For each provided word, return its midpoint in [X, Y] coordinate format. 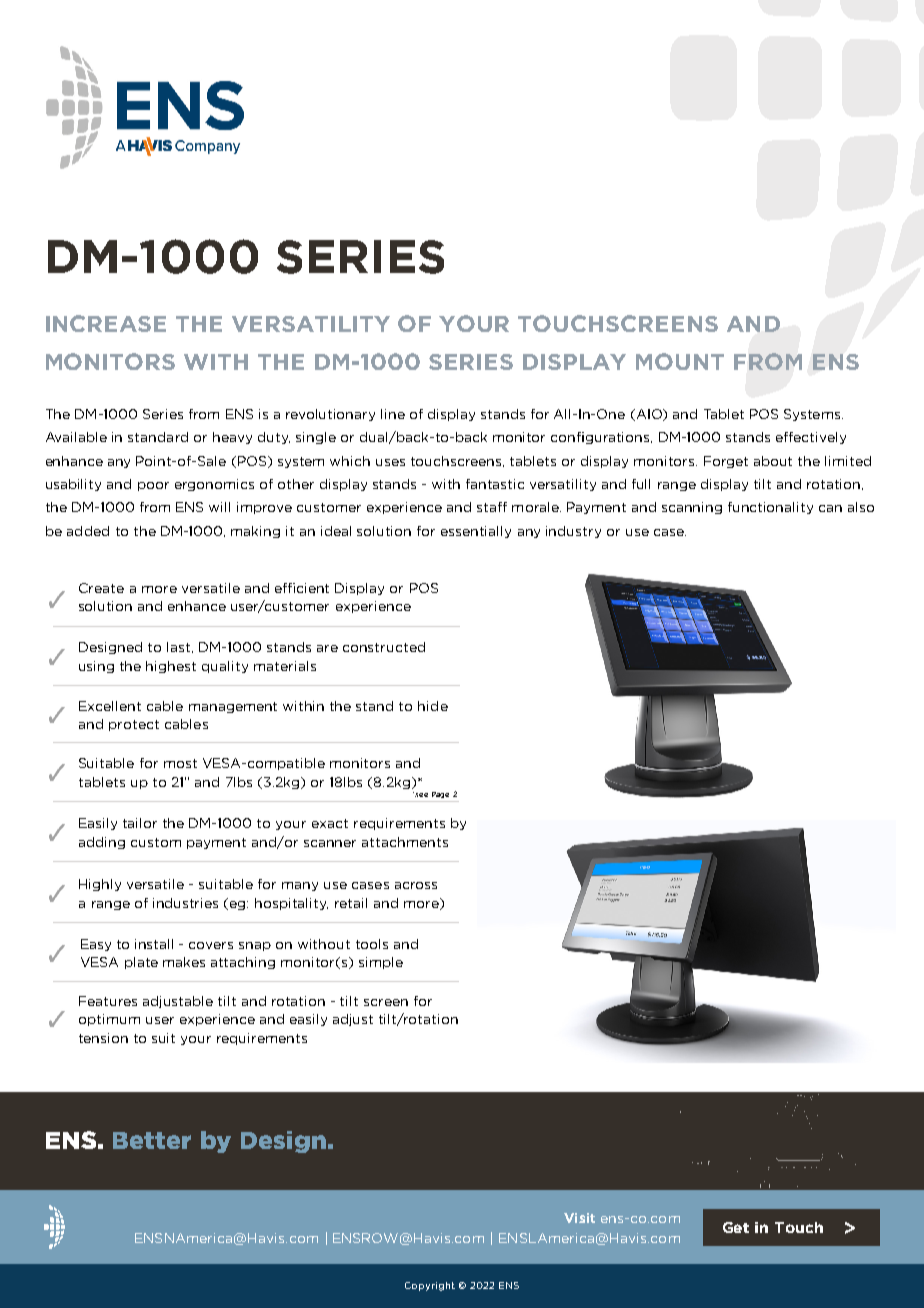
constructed [384, 647]
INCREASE [106, 323]
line [393, 414]
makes [184, 962]
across [416, 885]
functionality [770, 508]
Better [152, 1140]
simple [381, 963]
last [180, 647]
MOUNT [680, 361]
